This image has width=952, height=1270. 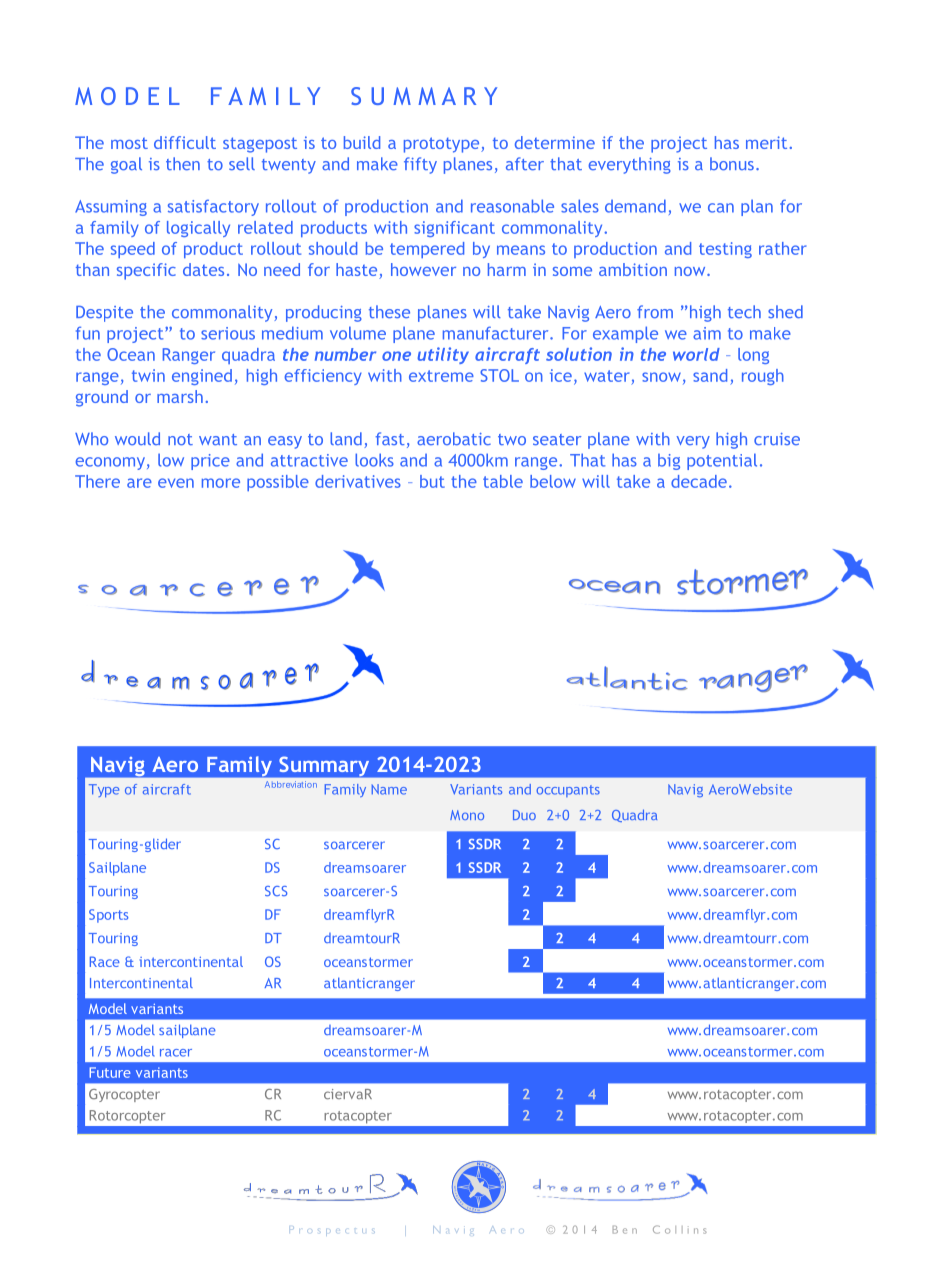 What do you see at coordinates (183, 163) in the image?
I see `then` at bounding box center [183, 163].
